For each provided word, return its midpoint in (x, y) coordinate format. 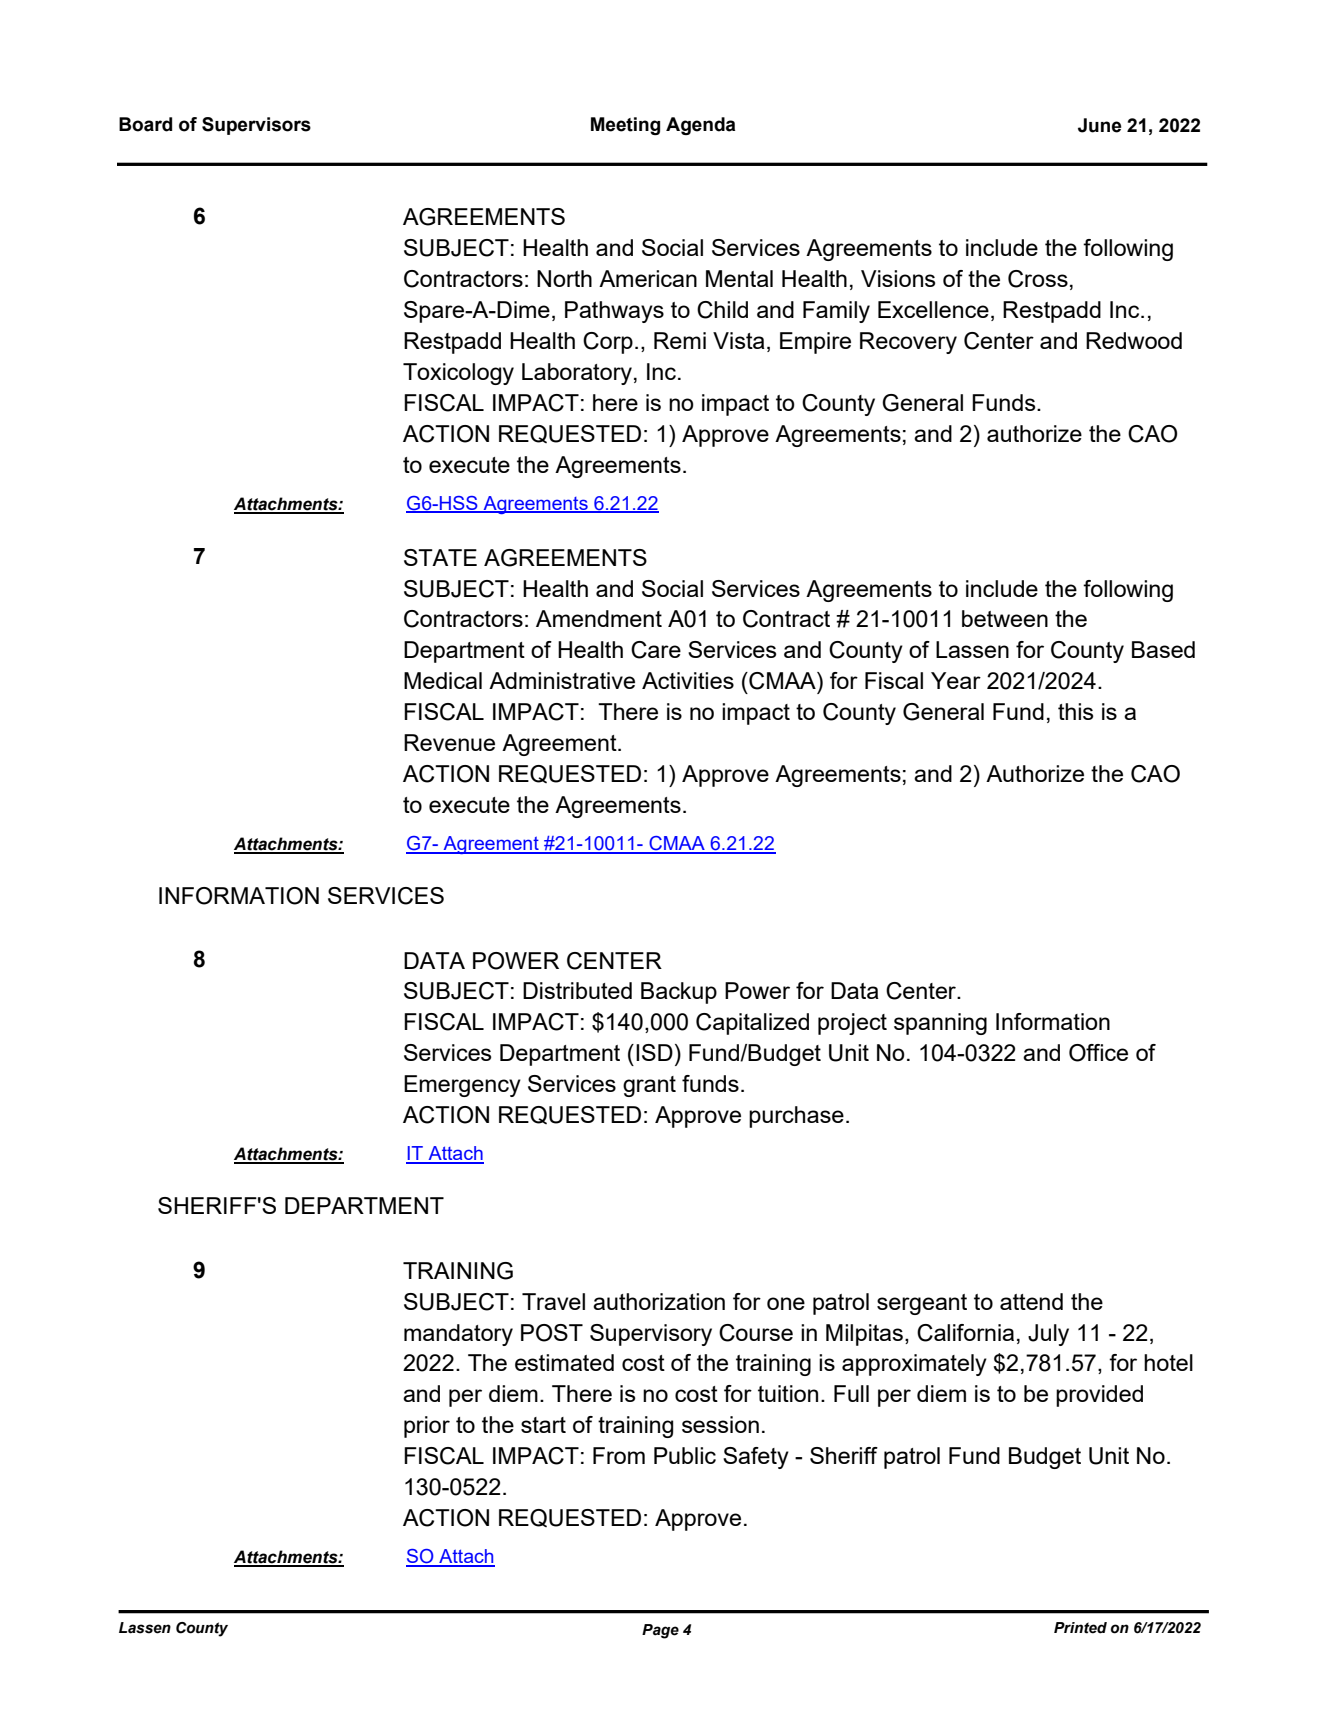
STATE (440, 557)
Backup (679, 993)
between (1005, 618)
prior (427, 1427)
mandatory (458, 1335)
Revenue (449, 742)
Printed (1080, 1628)
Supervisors (256, 126)
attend (1031, 1301)
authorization (659, 1301)
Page (660, 1631)
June (1099, 125)
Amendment (599, 618)
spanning (940, 1024)
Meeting (625, 126)
